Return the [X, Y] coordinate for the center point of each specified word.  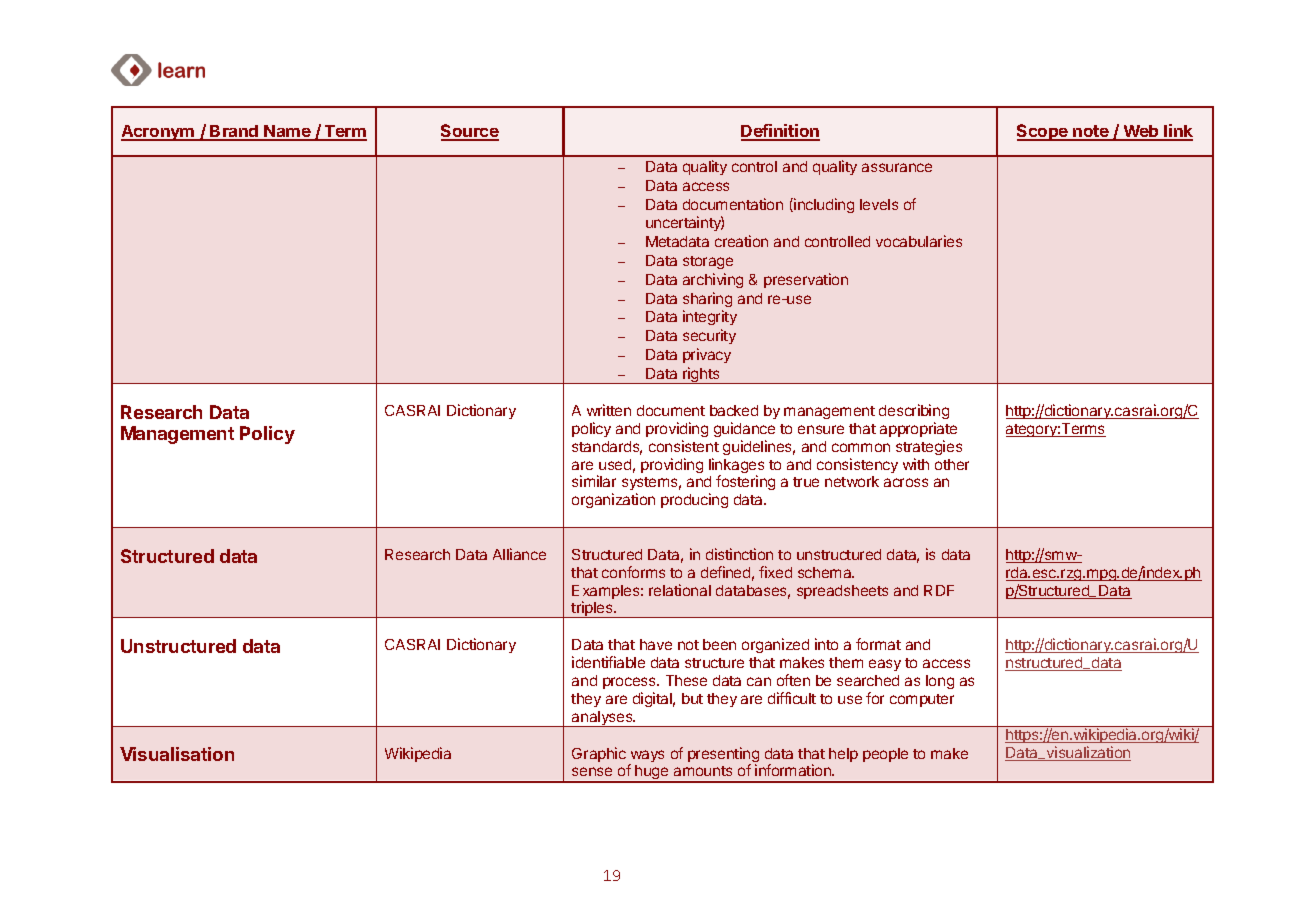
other [952, 464]
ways [646, 757]
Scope [1043, 132]
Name [288, 132]
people [885, 755]
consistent [684, 446]
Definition [780, 132]
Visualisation [177, 754]
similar [594, 481]
